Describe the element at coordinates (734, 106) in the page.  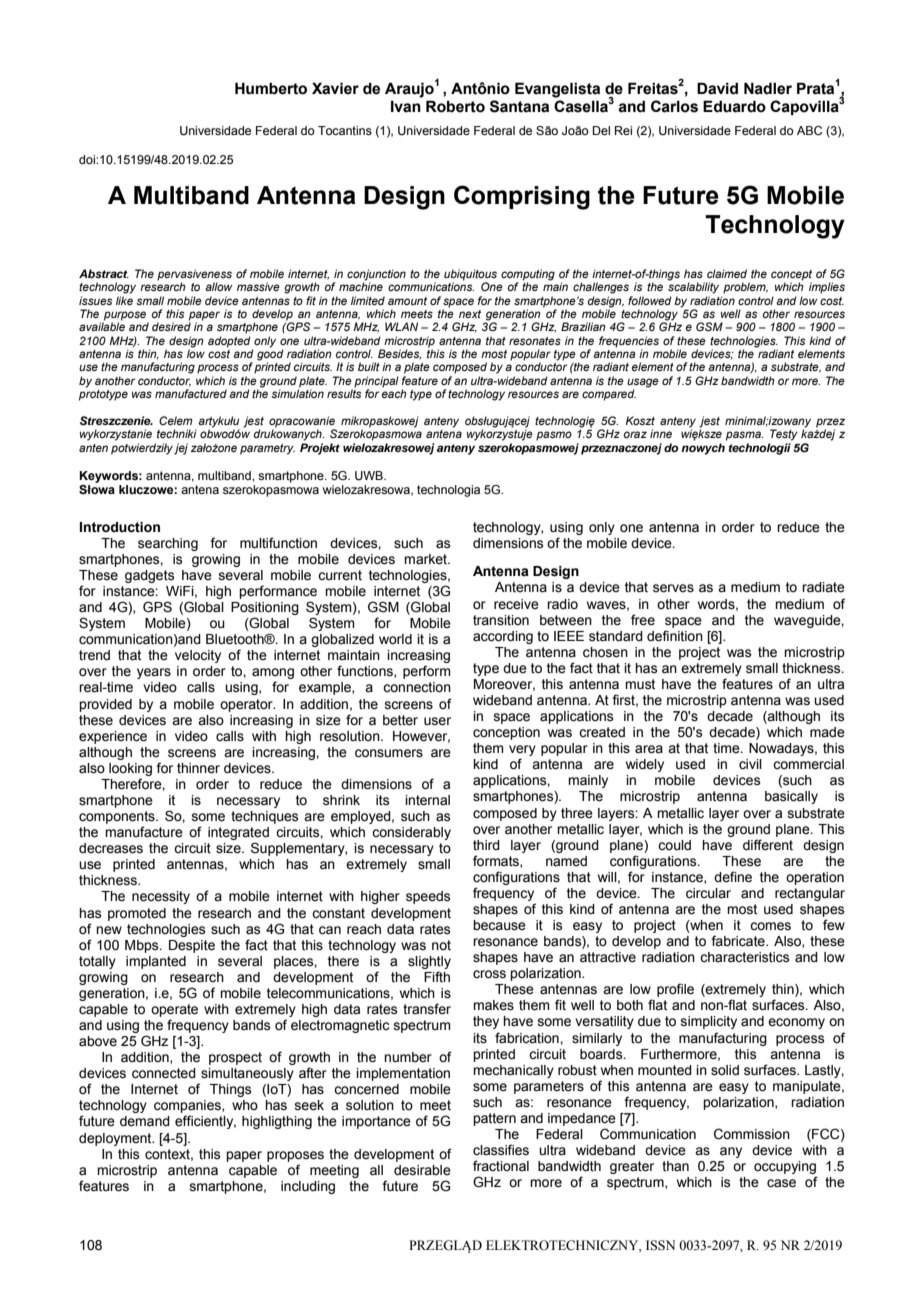
I see `Eduardo` at that location.
